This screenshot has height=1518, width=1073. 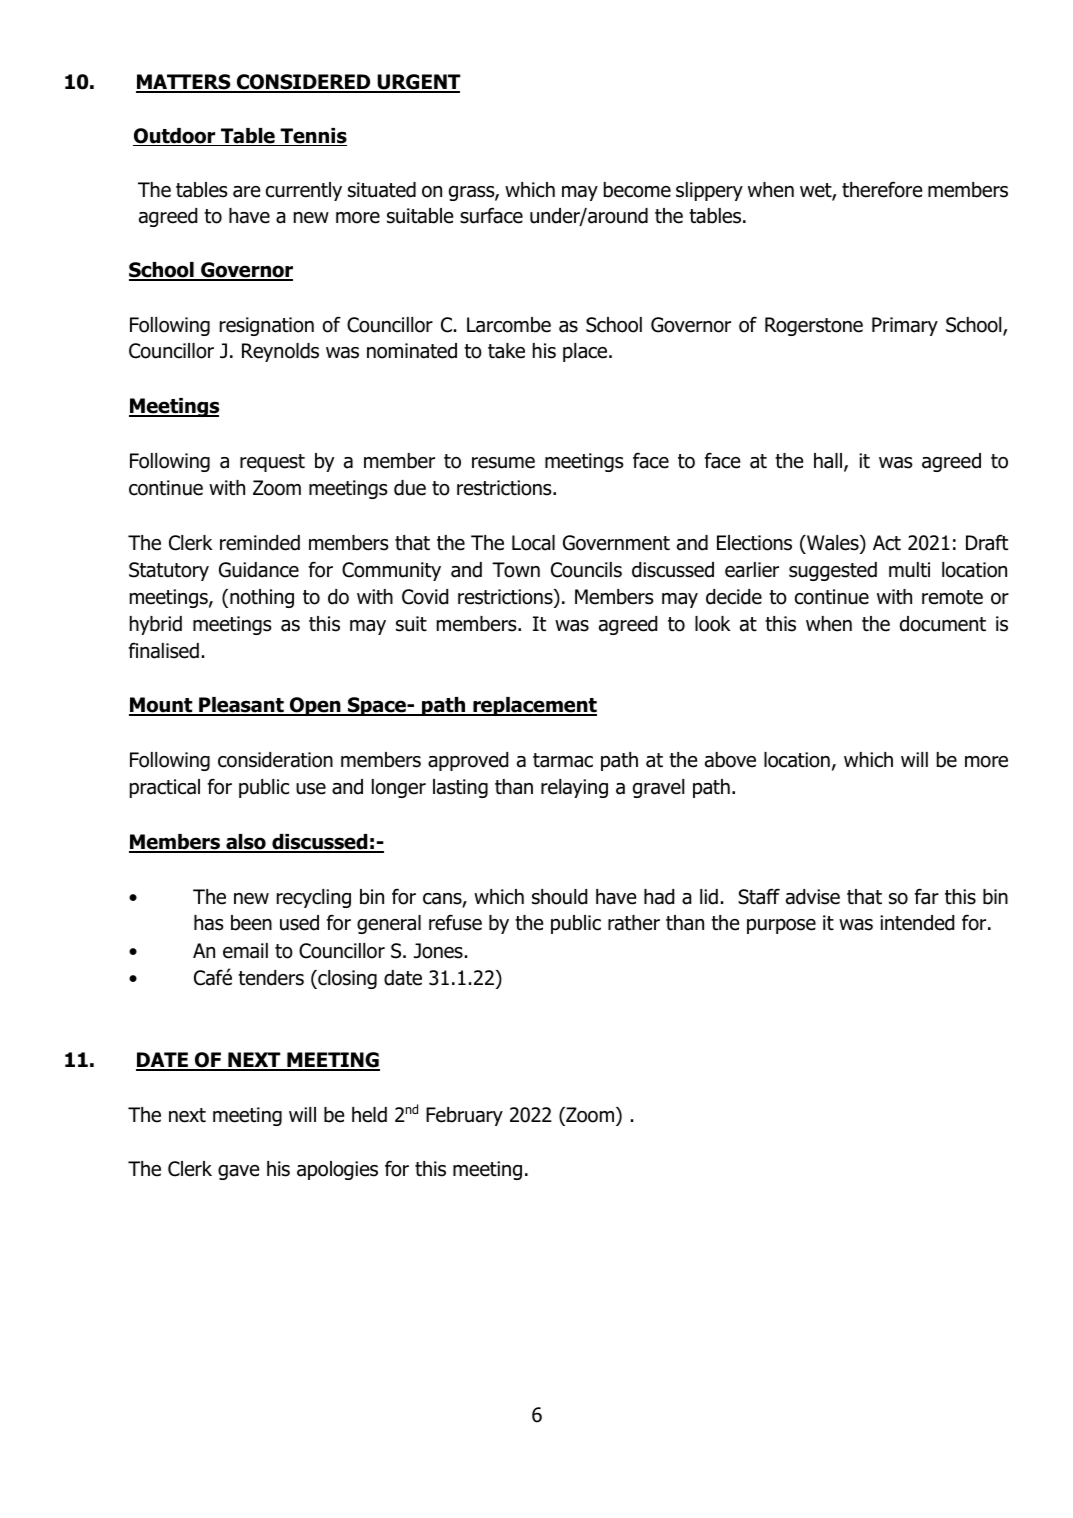 What do you see at coordinates (917, 923) in the screenshot?
I see `intended` at bounding box center [917, 923].
